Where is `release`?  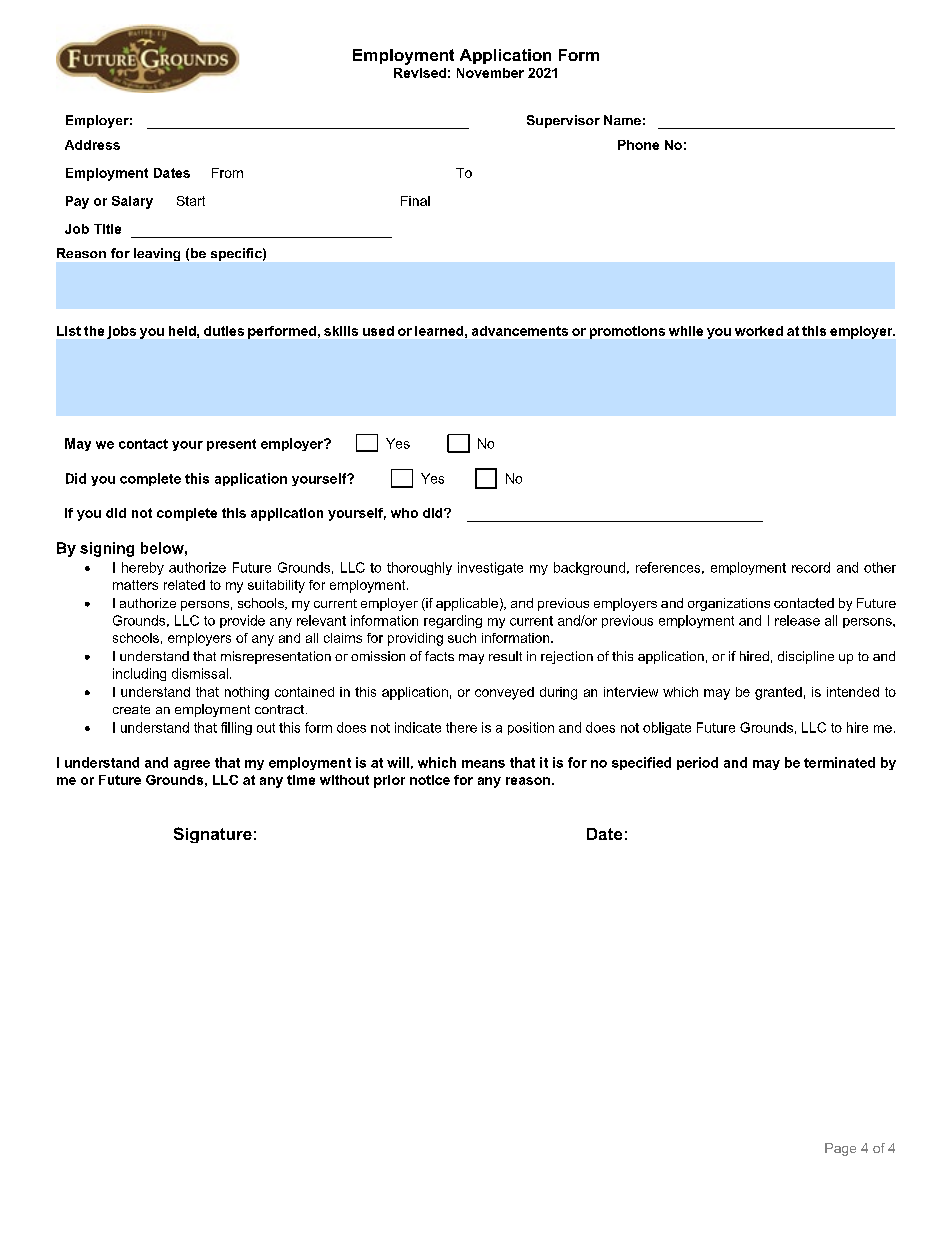
release is located at coordinates (797, 620).
